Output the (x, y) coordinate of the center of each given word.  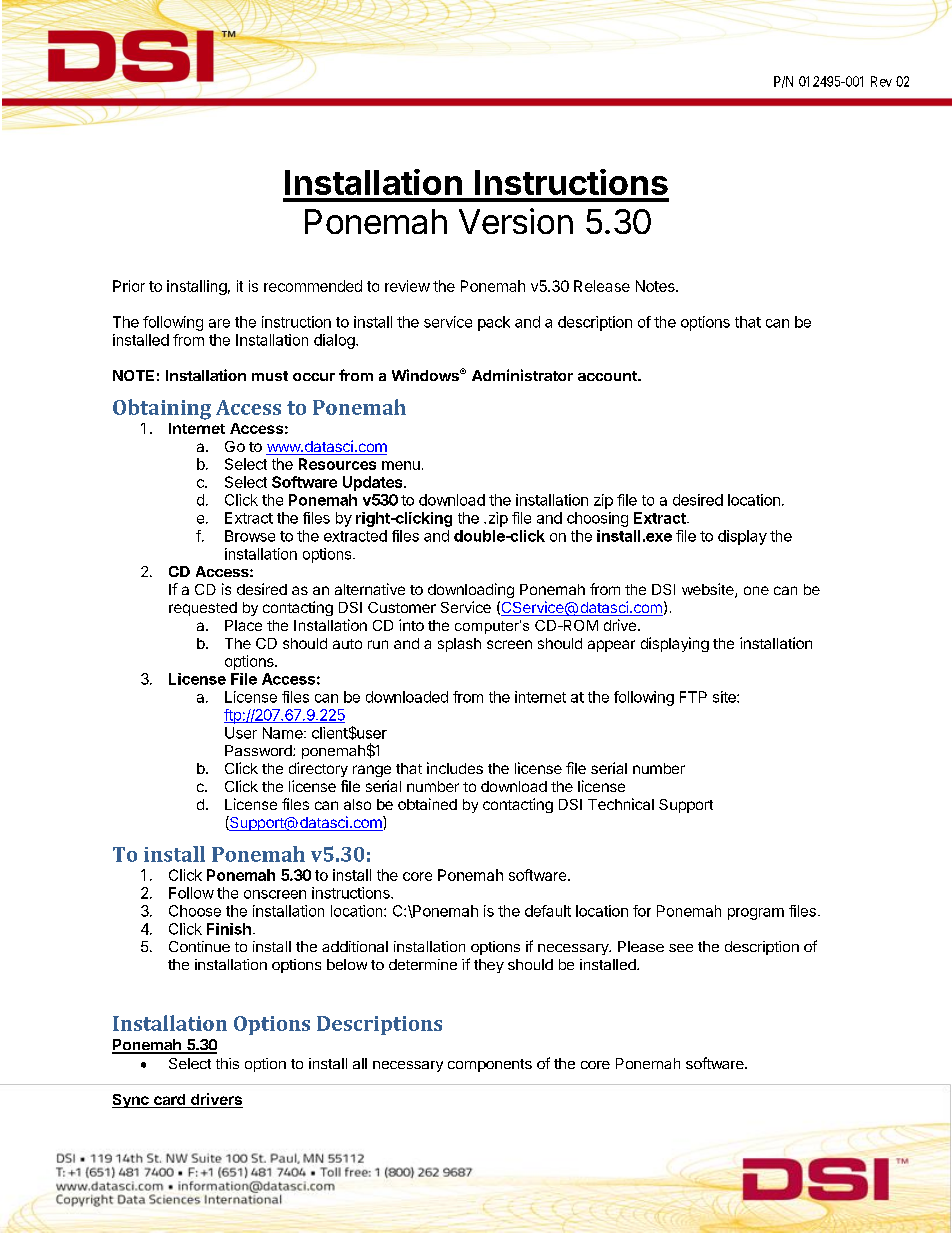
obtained (427, 804)
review (407, 286)
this (227, 1063)
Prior (129, 286)
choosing (597, 519)
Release (602, 286)
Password (259, 750)
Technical (621, 804)
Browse (250, 536)
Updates (374, 483)
